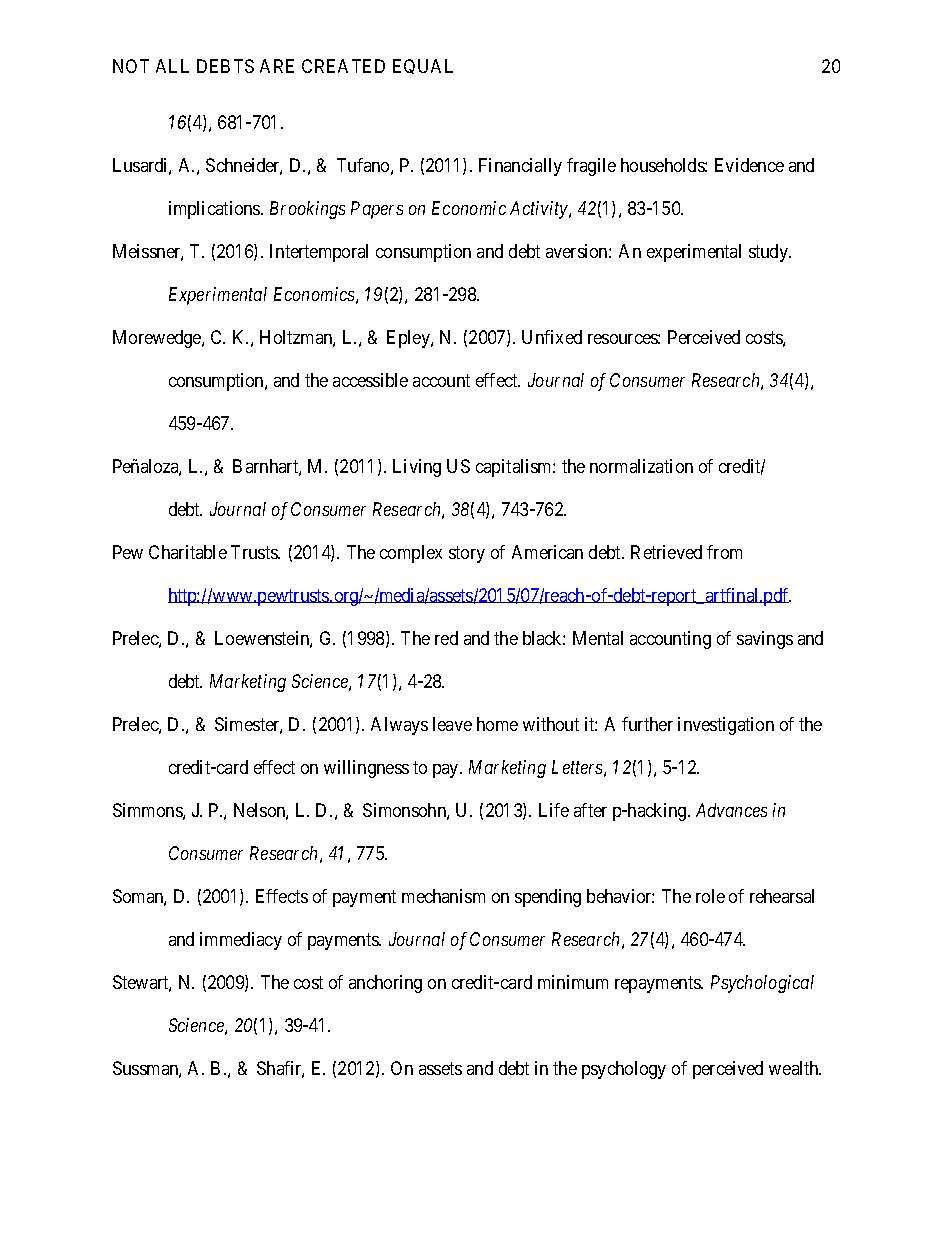 The width and height of the screenshot is (952, 1233). I want to click on Advances, so click(731, 810).
